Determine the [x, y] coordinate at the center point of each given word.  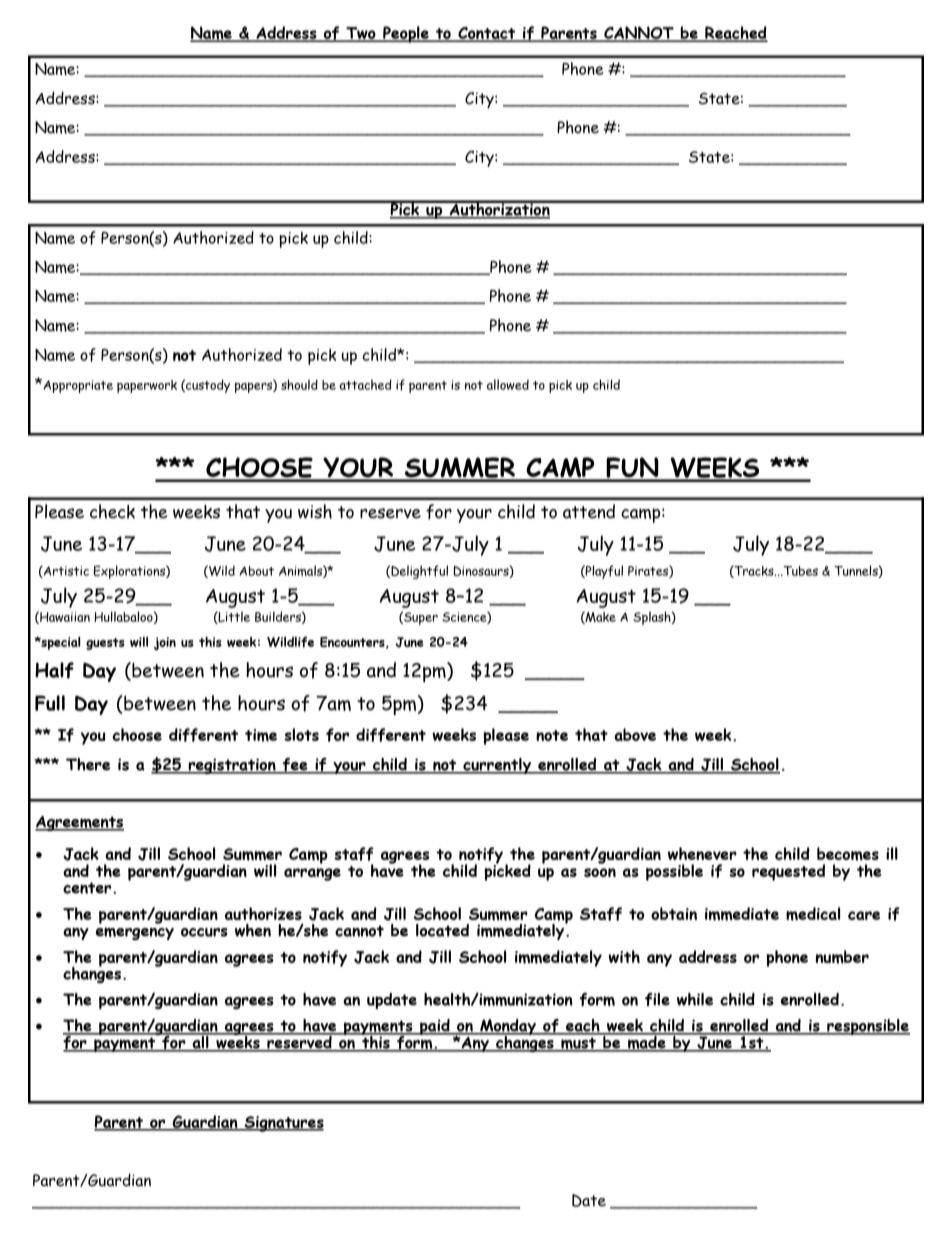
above [635, 734]
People [406, 34]
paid [435, 1027]
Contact [487, 34]
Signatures [283, 1124]
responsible [867, 1027]
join [165, 644]
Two [361, 34]
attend [589, 511]
